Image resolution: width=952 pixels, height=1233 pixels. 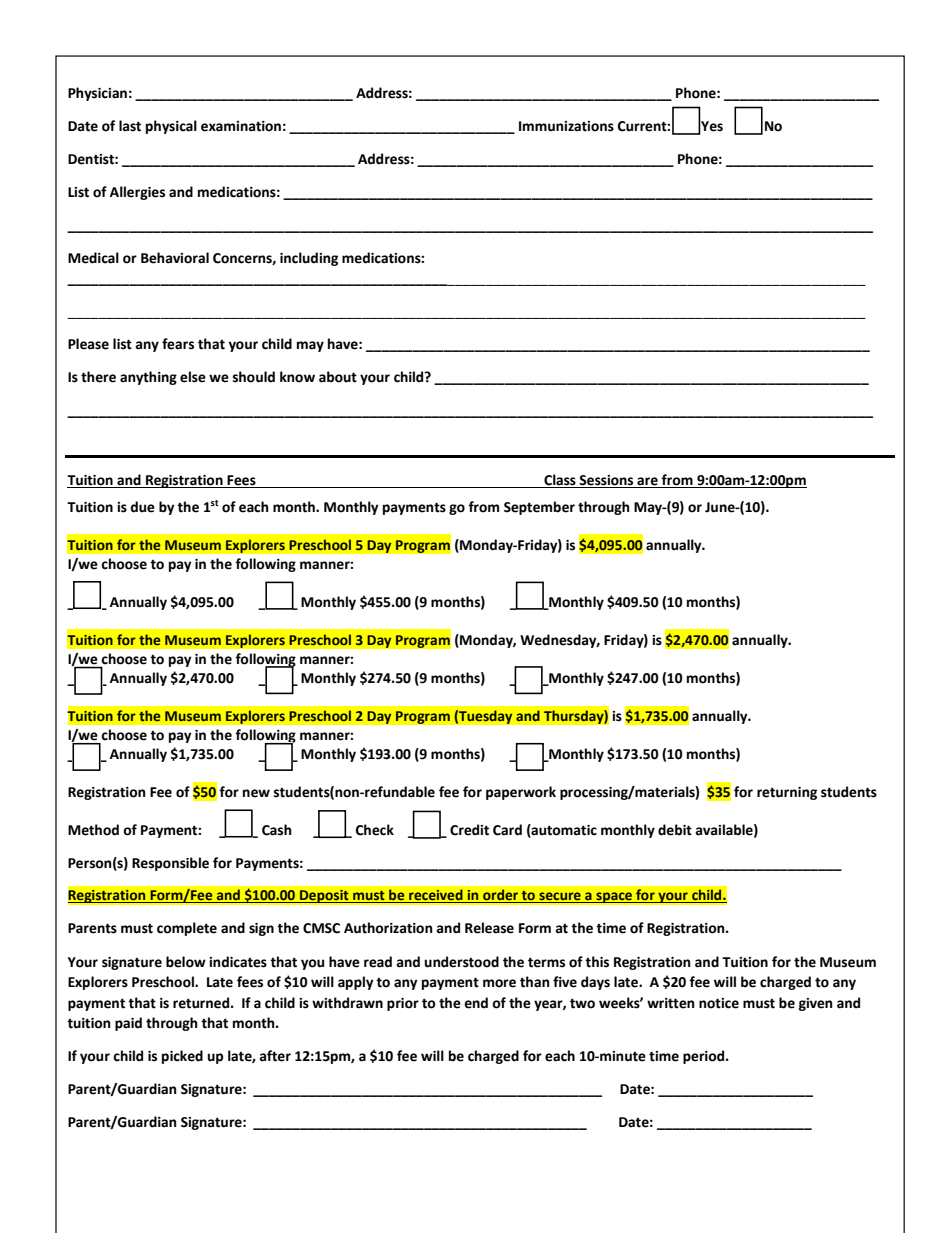 What do you see at coordinates (142, 507) in the document?
I see `due` at bounding box center [142, 507].
